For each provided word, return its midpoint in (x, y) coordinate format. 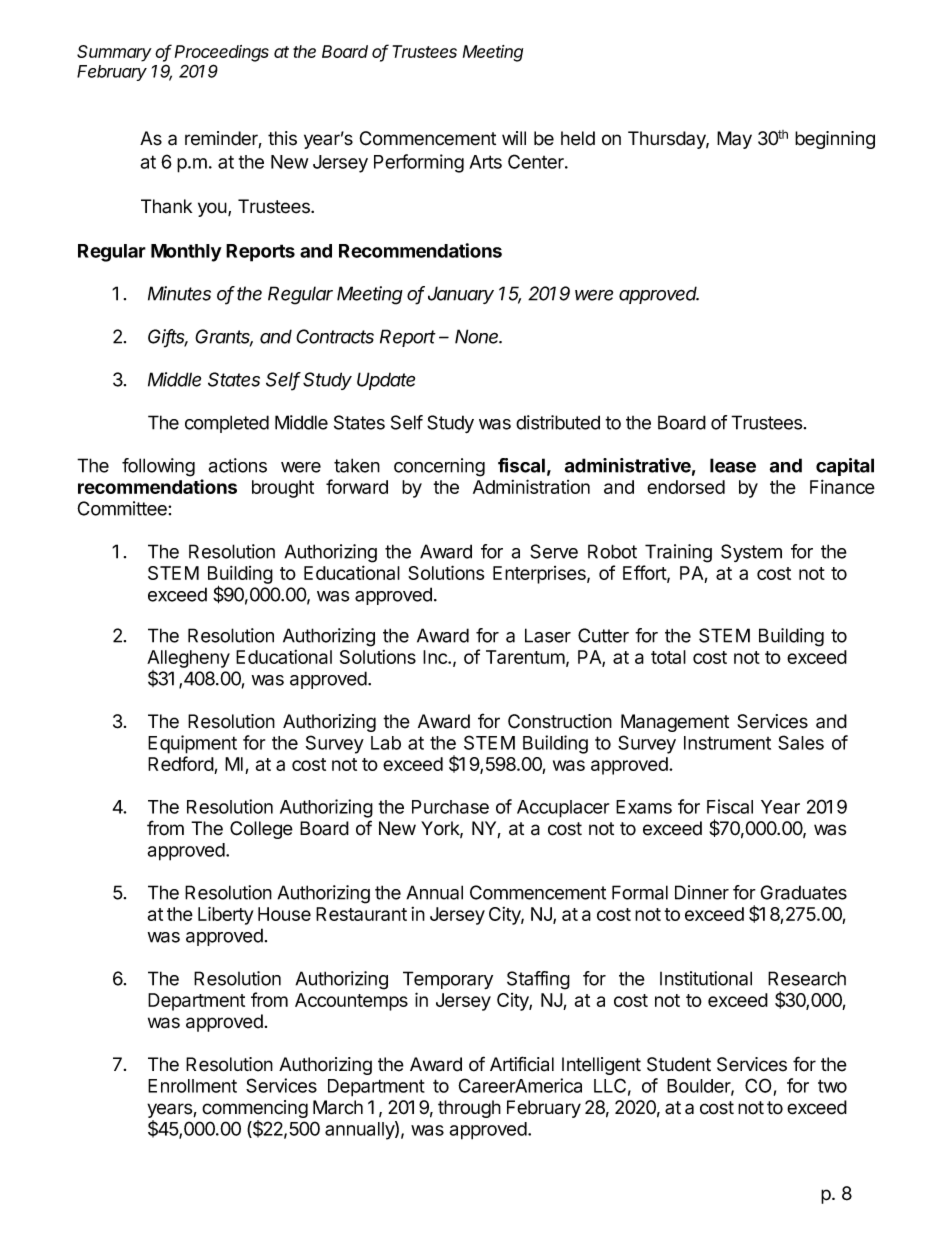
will (514, 138)
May (734, 140)
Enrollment (192, 1086)
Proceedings (222, 53)
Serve (554, 551)
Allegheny (188, 660)
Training (678, 553)
